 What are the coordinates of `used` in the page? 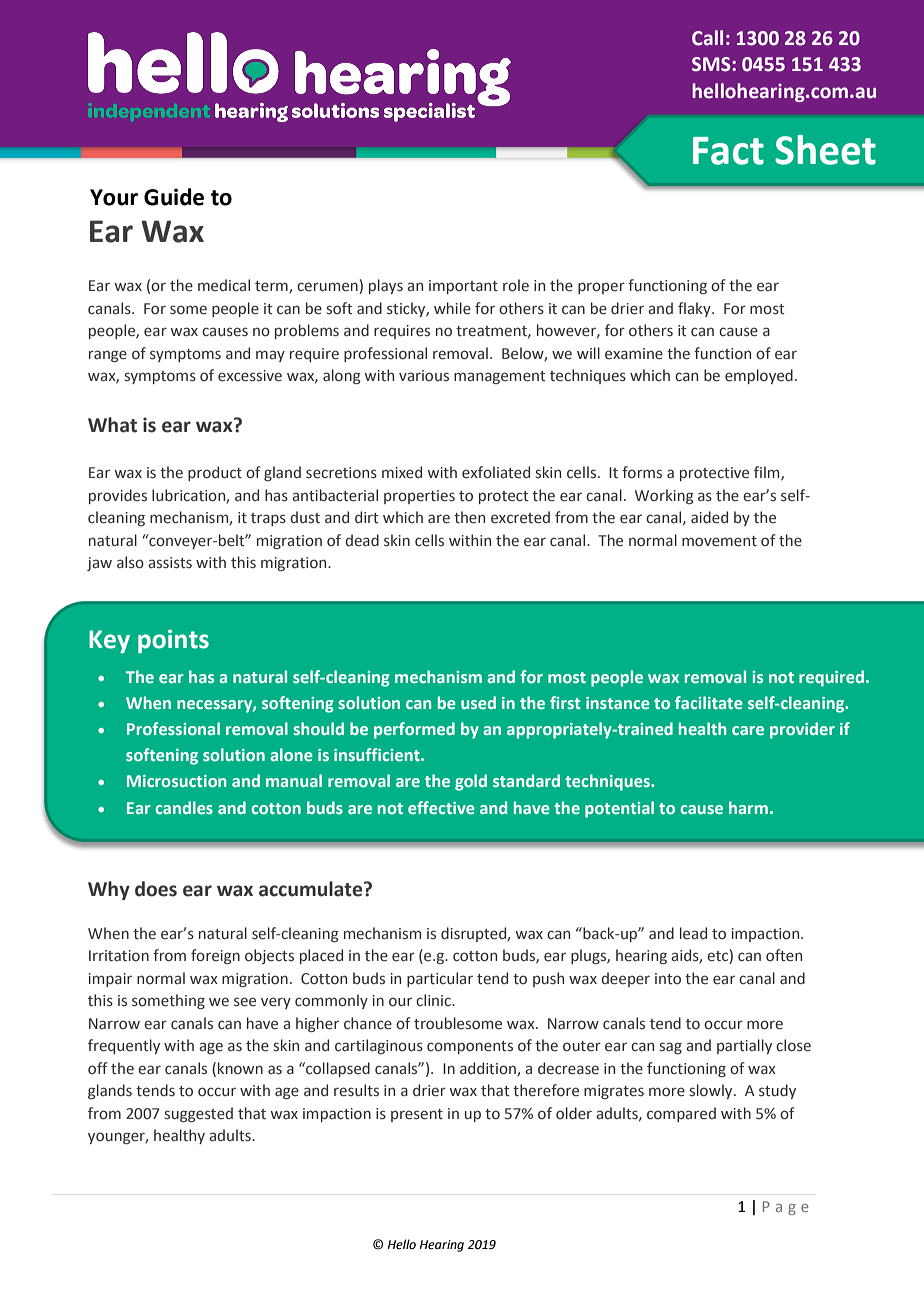 It's located at (478, 702).
